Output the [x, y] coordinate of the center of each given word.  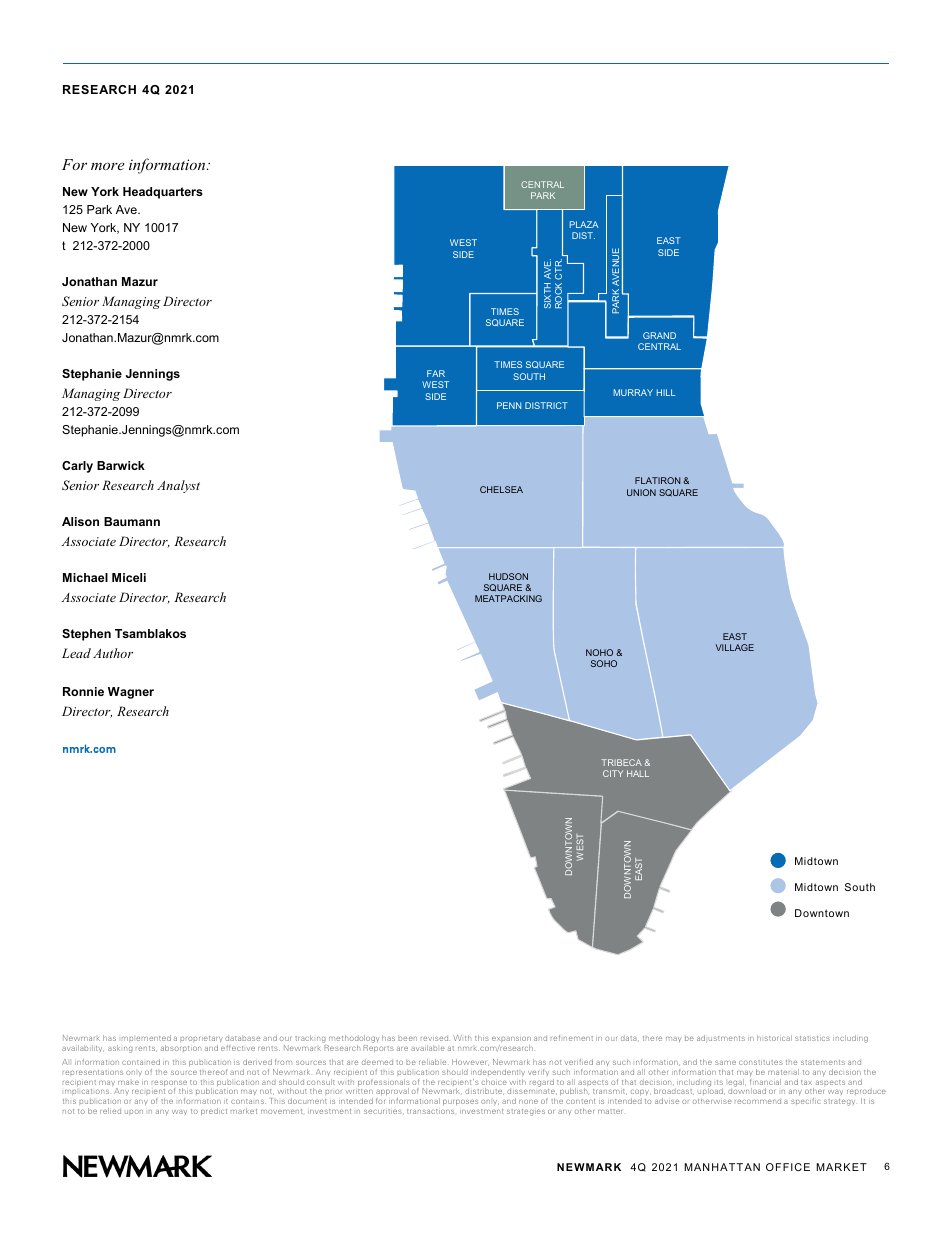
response [169, 1084]
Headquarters [163, 193]
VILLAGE [735, 647]
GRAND [659, 335]
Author [113, 653]
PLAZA [584, 224]
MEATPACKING [508, 598]
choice [494, 1082]
